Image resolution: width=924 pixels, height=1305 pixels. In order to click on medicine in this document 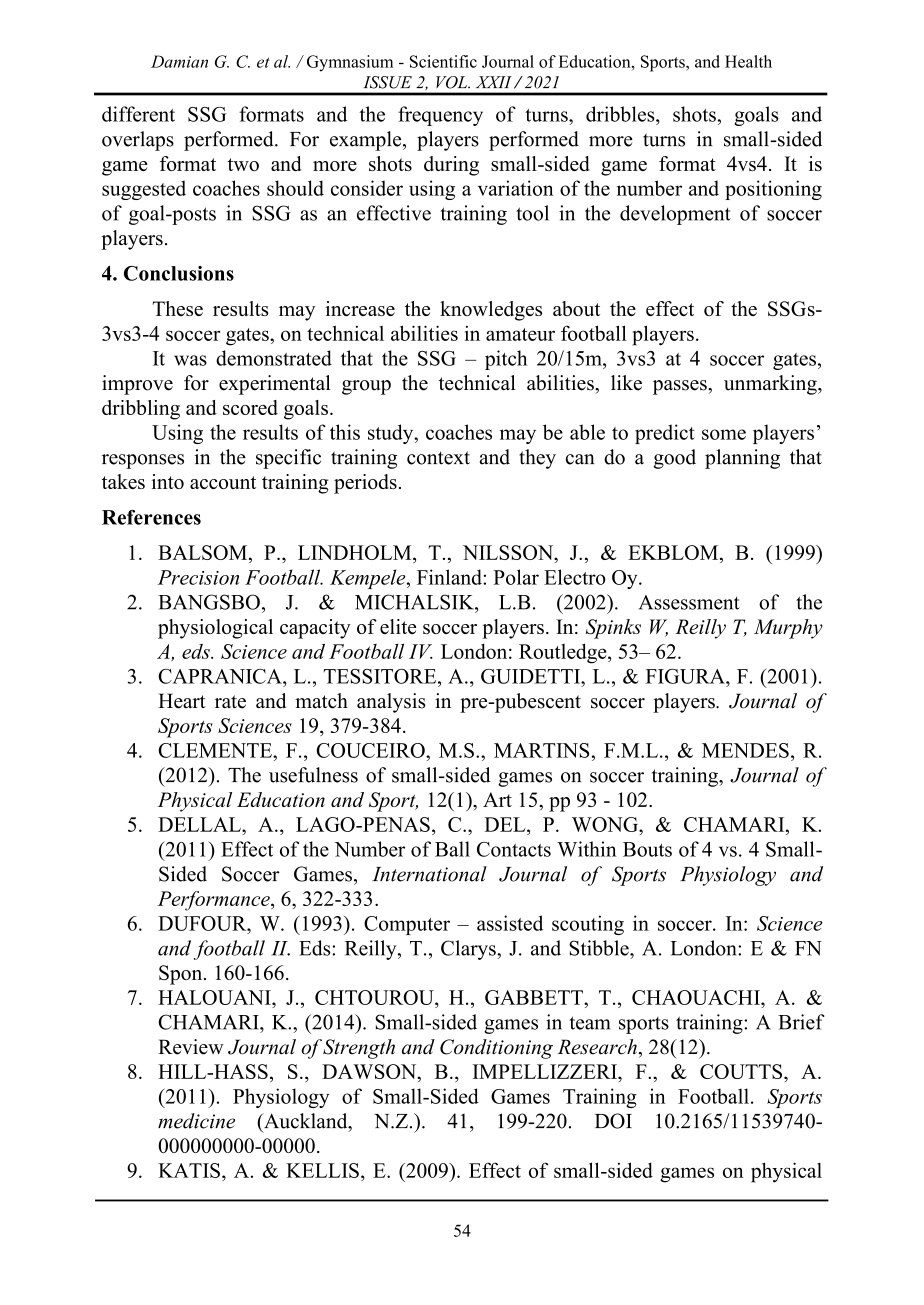, I will do `click(196, 1121)`.
